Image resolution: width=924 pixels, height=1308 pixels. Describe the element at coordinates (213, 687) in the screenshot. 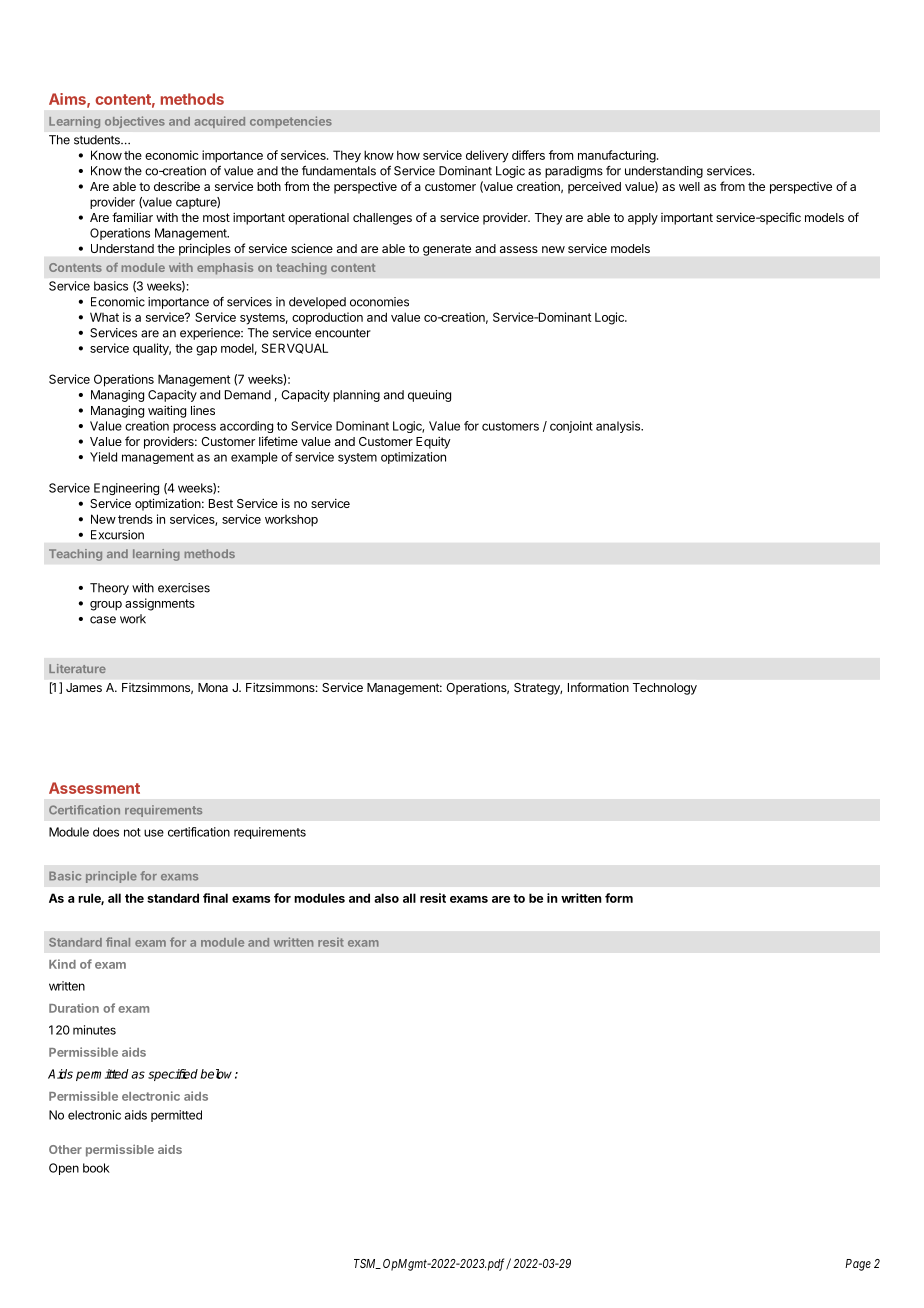

I see `Mona` at that location.
